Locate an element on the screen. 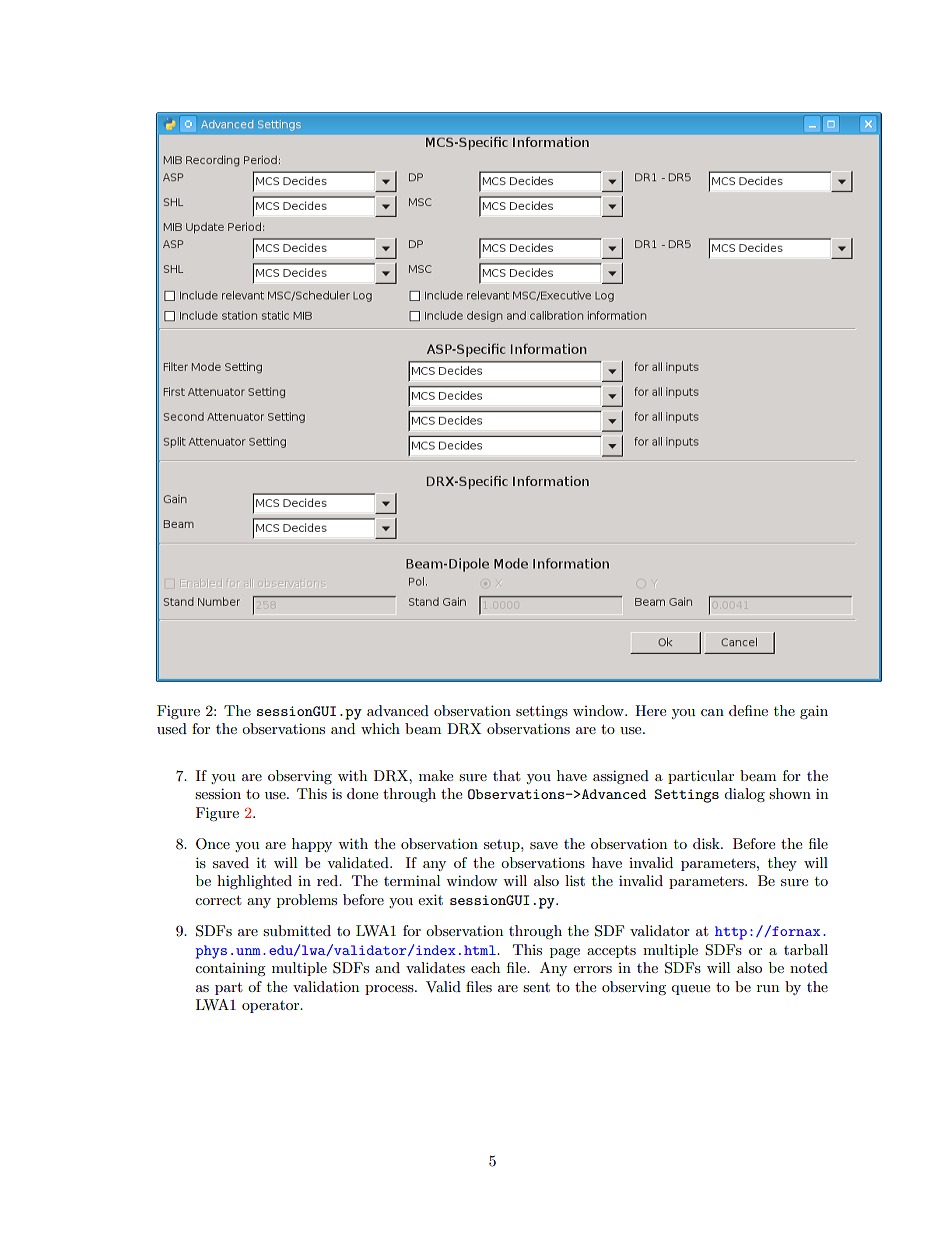  terminal is located at coordinates (412, 880).
